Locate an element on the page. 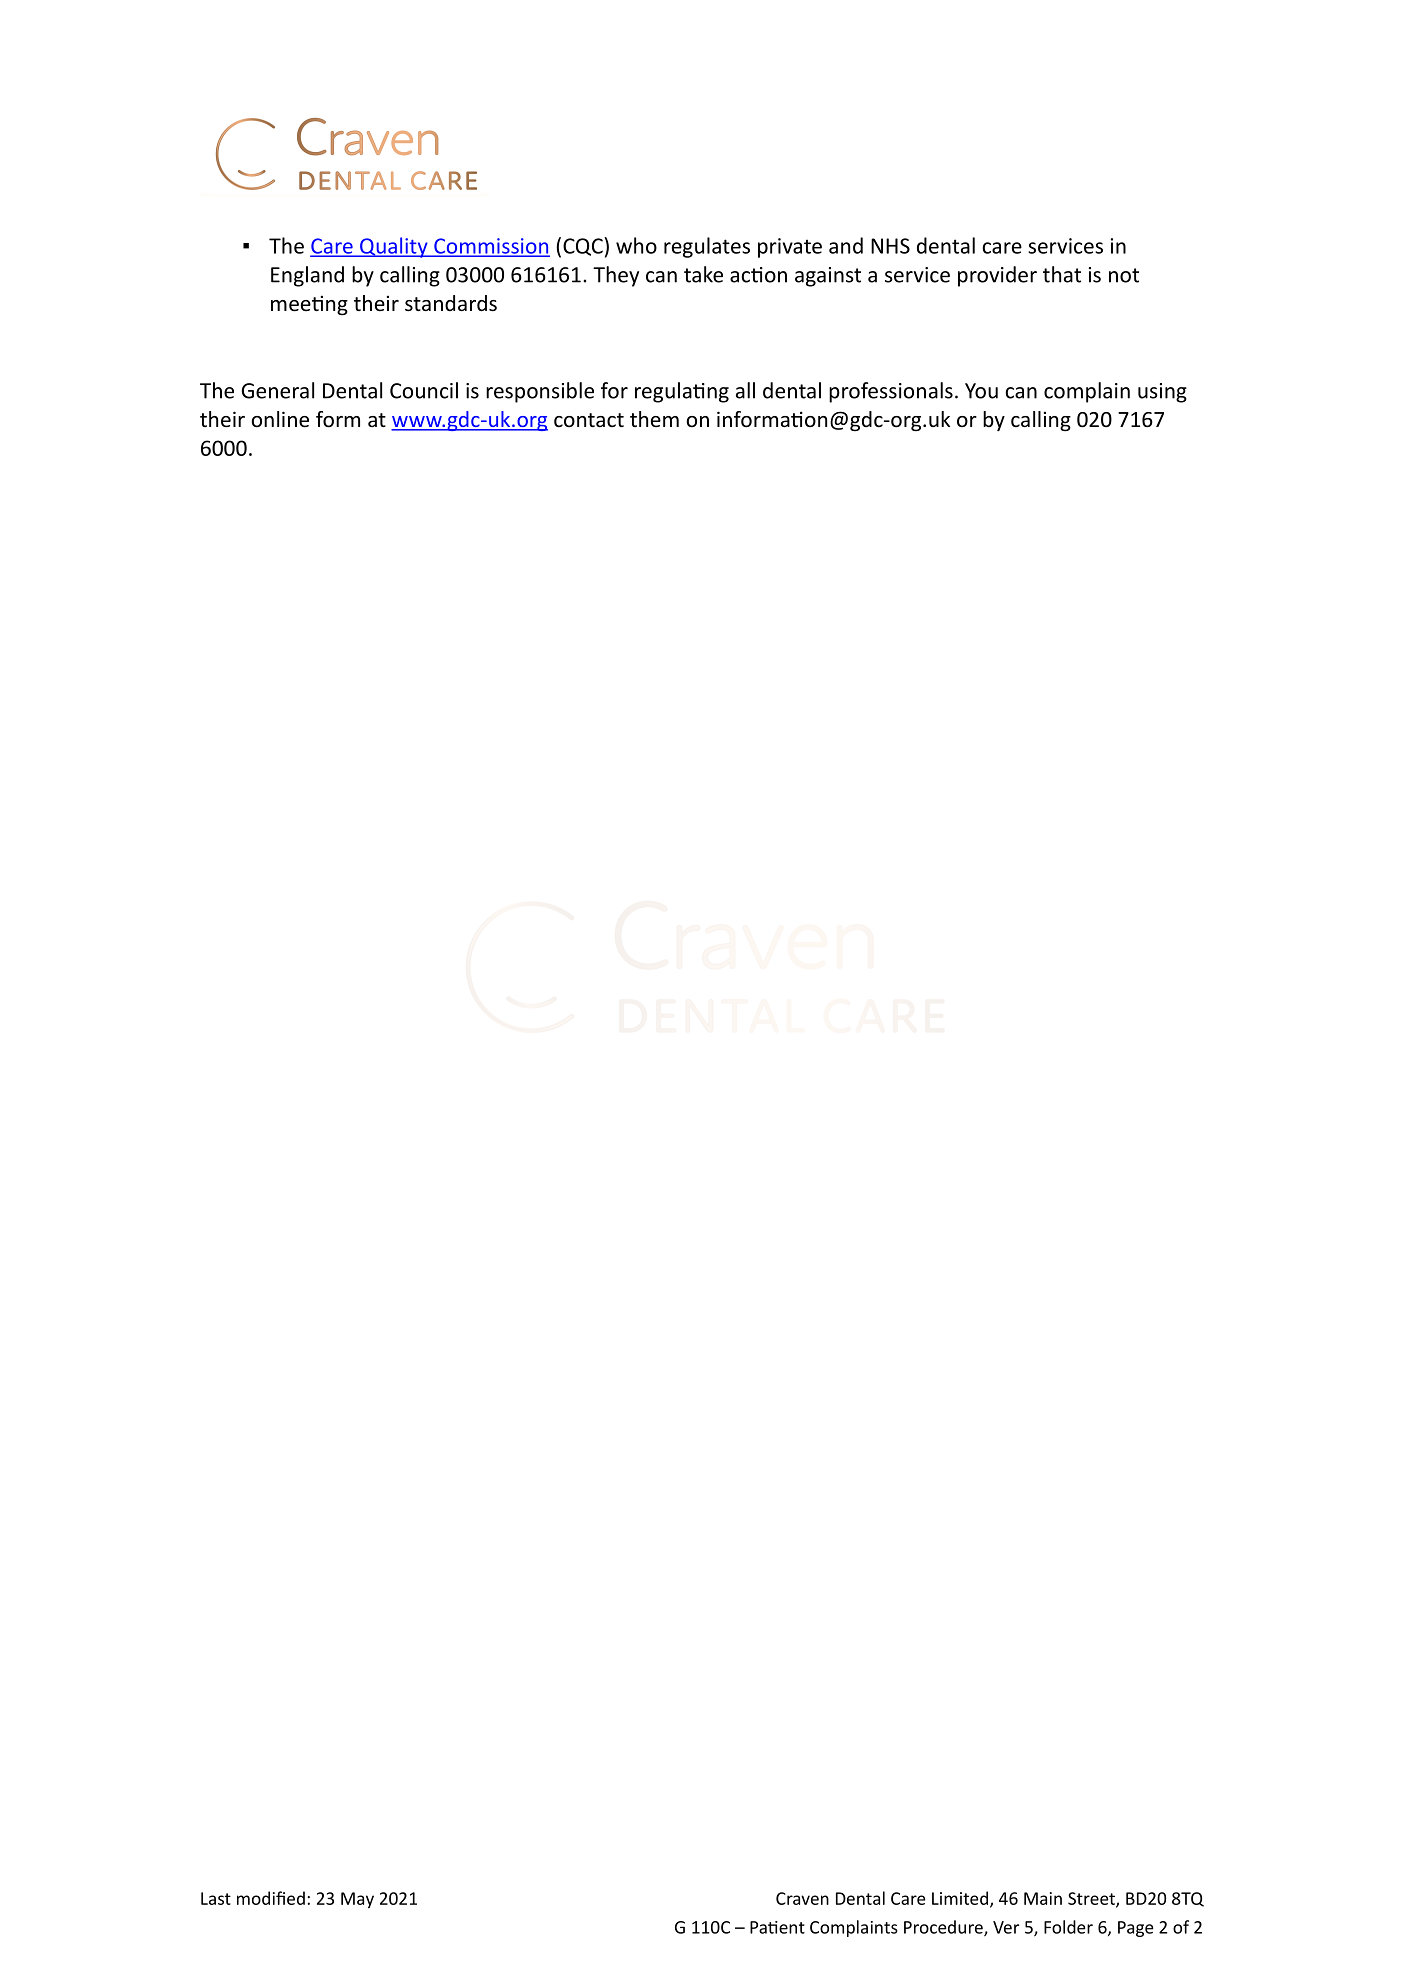 The height and width of the document is (1984, 1403). Main is located at coordinates (1043, 1898).
